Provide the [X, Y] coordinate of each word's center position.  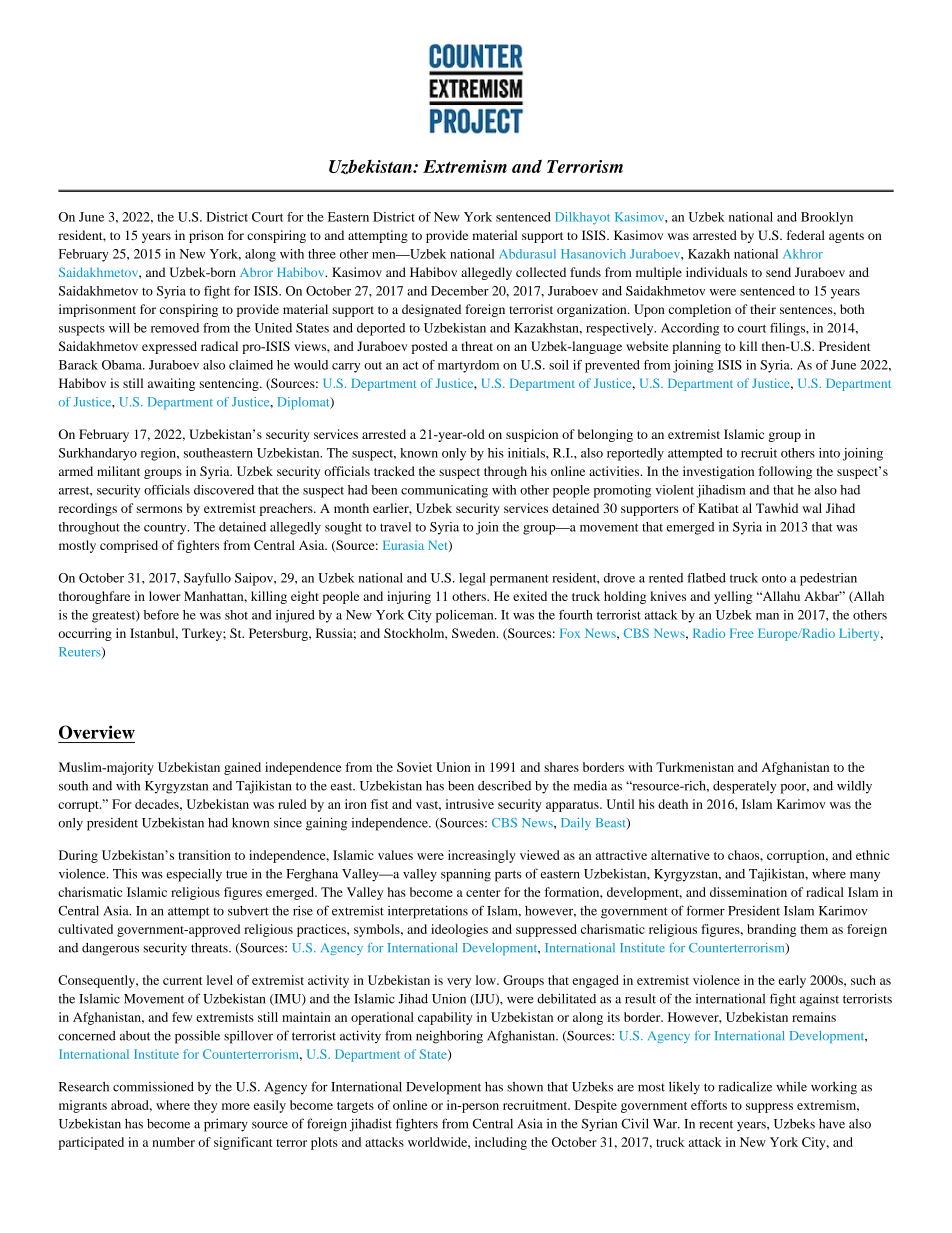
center [483, 893]
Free [741, 633]
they [205, 1106]
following [785, 472]
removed [175, 328]
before [161, 615]
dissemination [748, 892]
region [159, 454]
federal [806, 235]
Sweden [475, 633]
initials [527, 453]
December [460, 291]
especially [194, 875]
